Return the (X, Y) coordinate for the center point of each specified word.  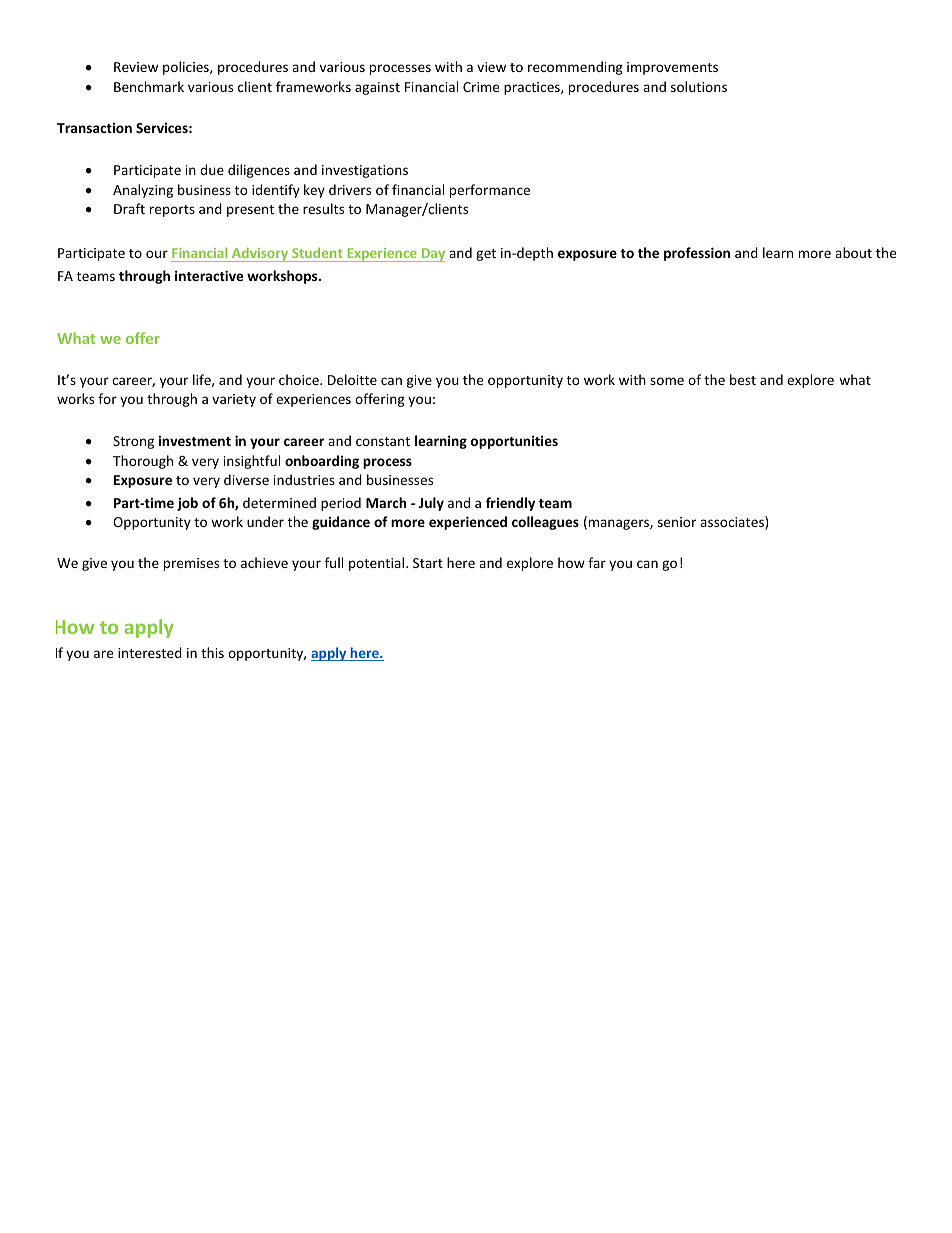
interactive (209, 275)
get (486, 255)
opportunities (514, 442)
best (743, 379)
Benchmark (149, 86)
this (212, 652)
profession (697, 254)
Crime (481, 87)
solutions (699, 86)
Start (428, 563)
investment (195, 440)
